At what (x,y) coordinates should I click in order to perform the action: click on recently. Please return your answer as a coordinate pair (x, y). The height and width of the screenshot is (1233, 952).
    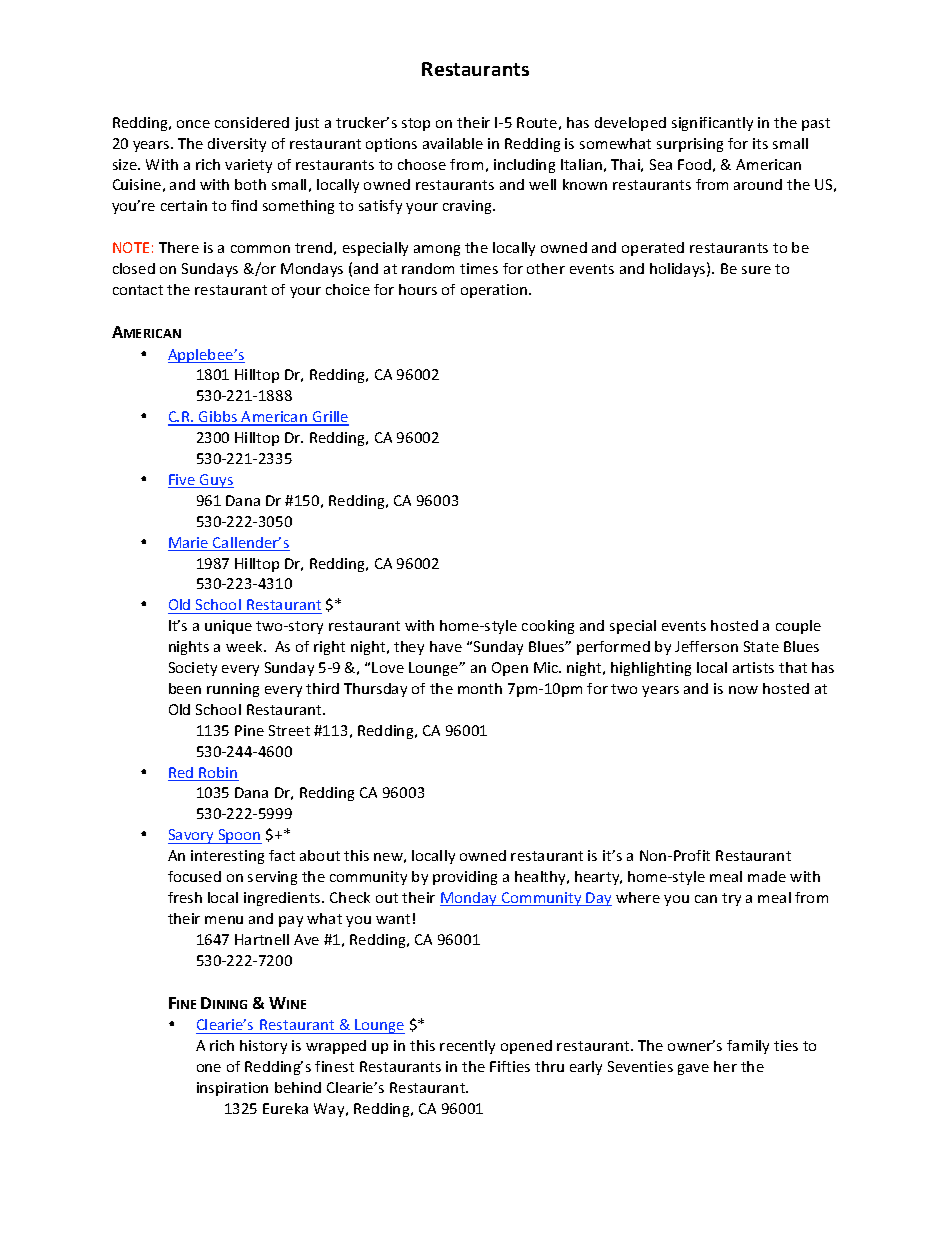
    Looking at the image, I should click on (467, 1047).
